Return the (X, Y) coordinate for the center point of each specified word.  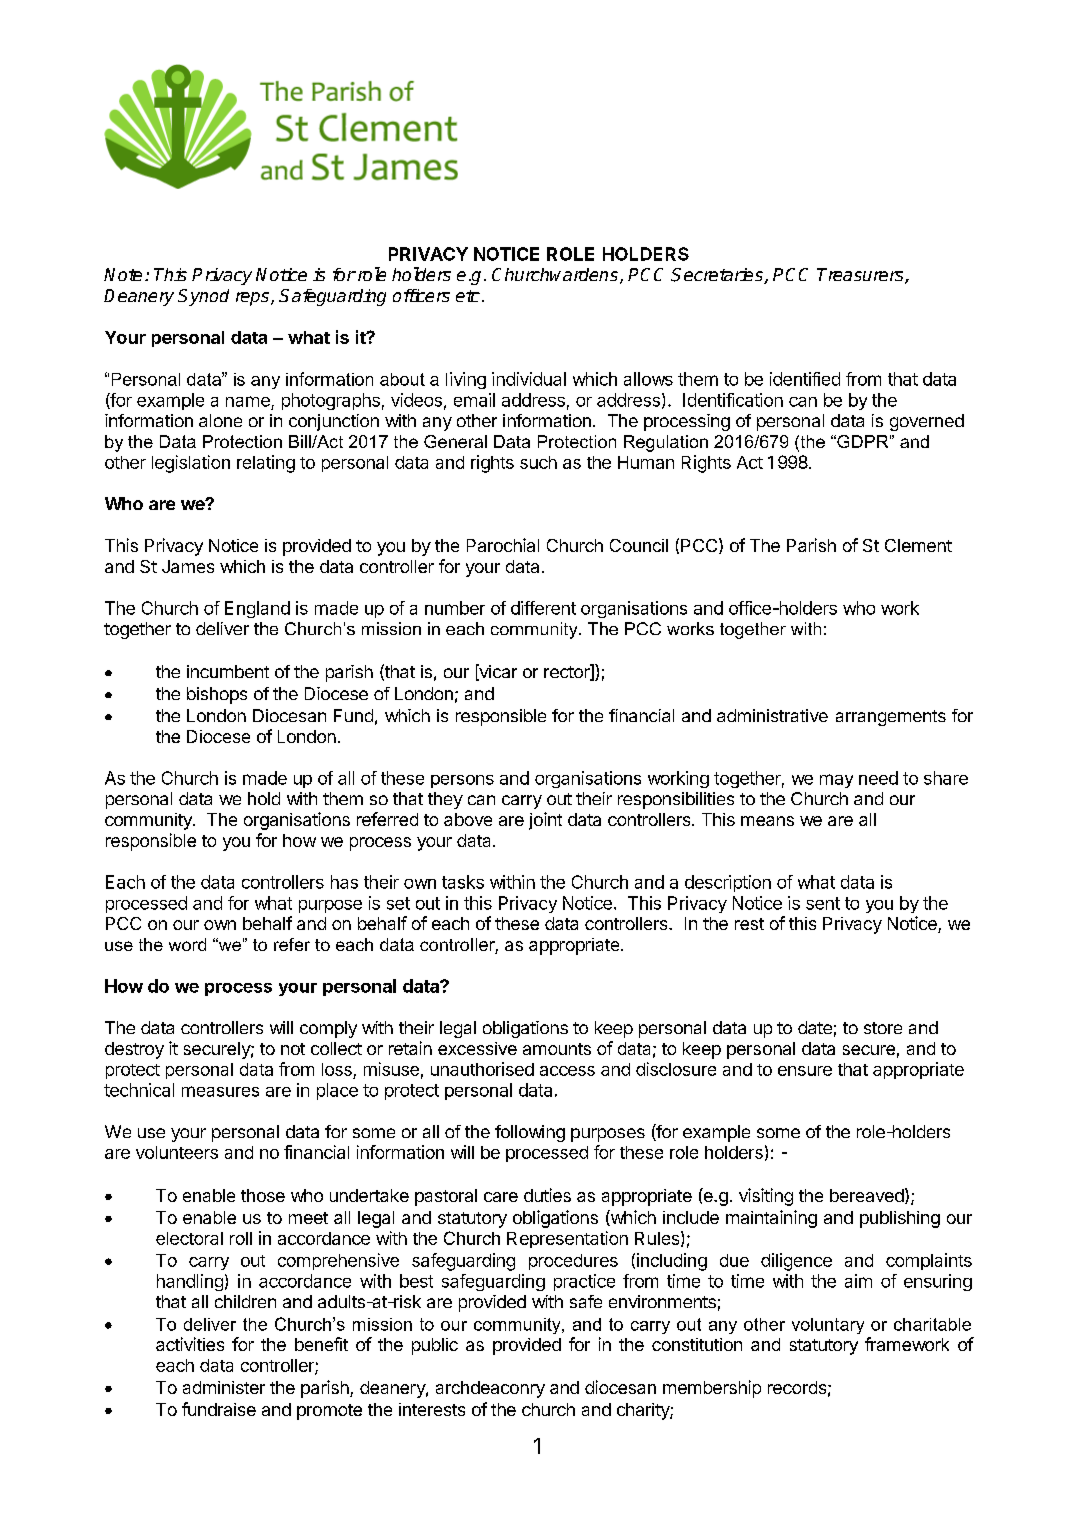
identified (805, 379)
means (767, 821)
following (530, 1133)
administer (224, 1387)
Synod (203, 297)
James (188, 566)
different (543, 608)
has (344, 882)
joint (545, 821)
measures (220, 1091)
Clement (918, 545)
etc (468, 296)
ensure (805, 1071)
